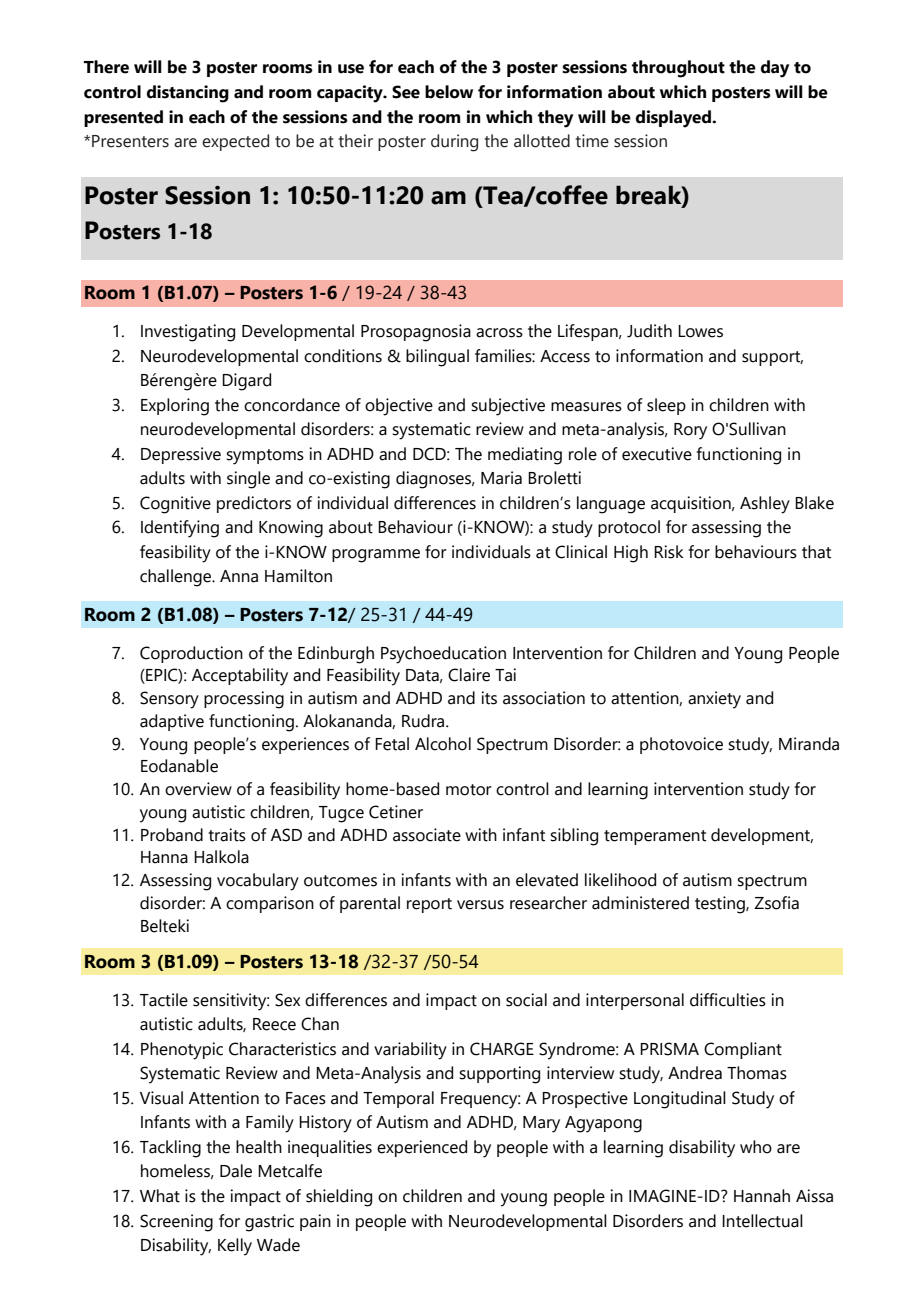  I want to click on Tactile, so click(164, 1000).
